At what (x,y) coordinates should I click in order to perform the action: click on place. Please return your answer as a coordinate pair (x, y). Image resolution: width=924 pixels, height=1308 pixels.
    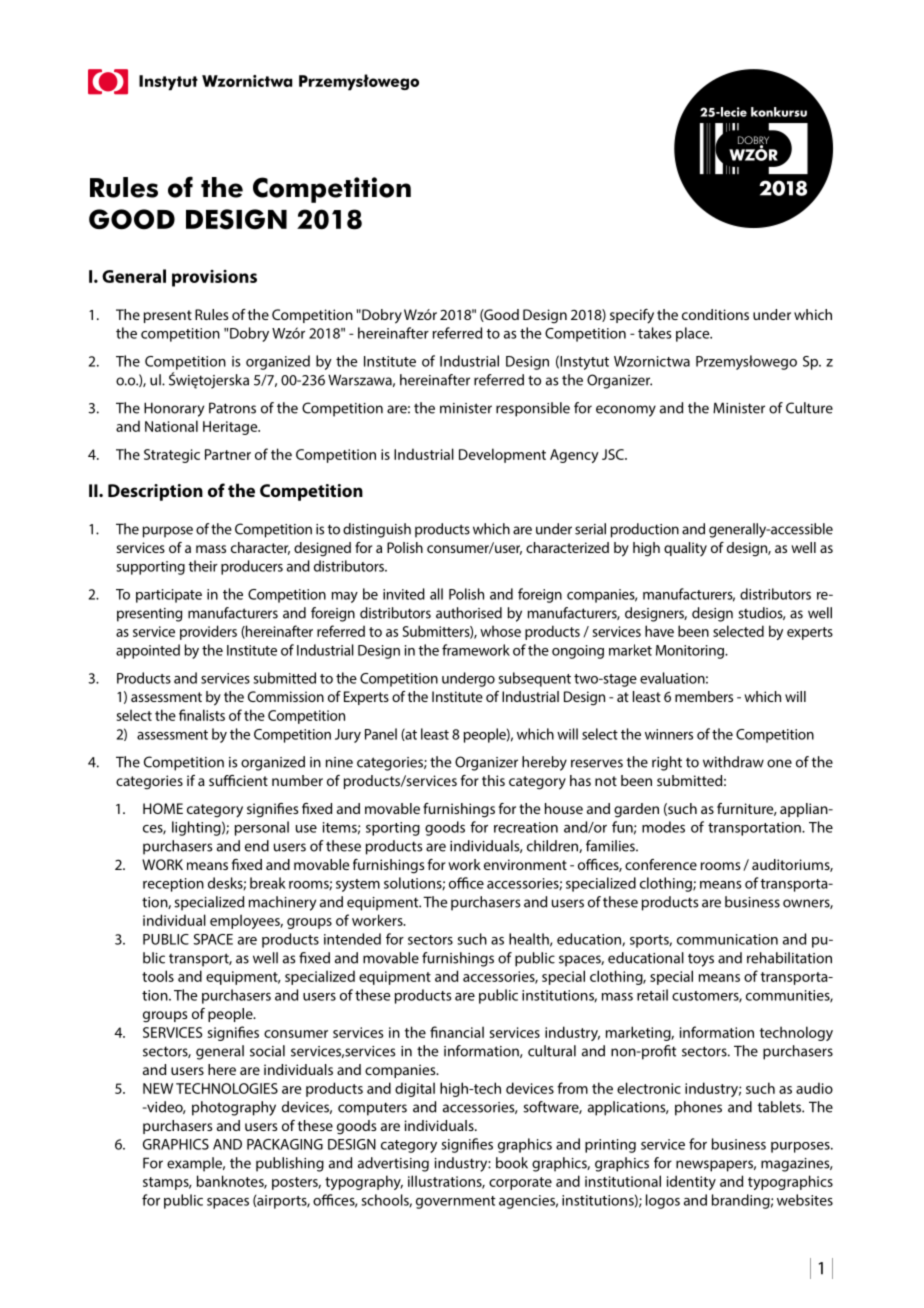
    Looking at the image, I should click on (694, 334).
